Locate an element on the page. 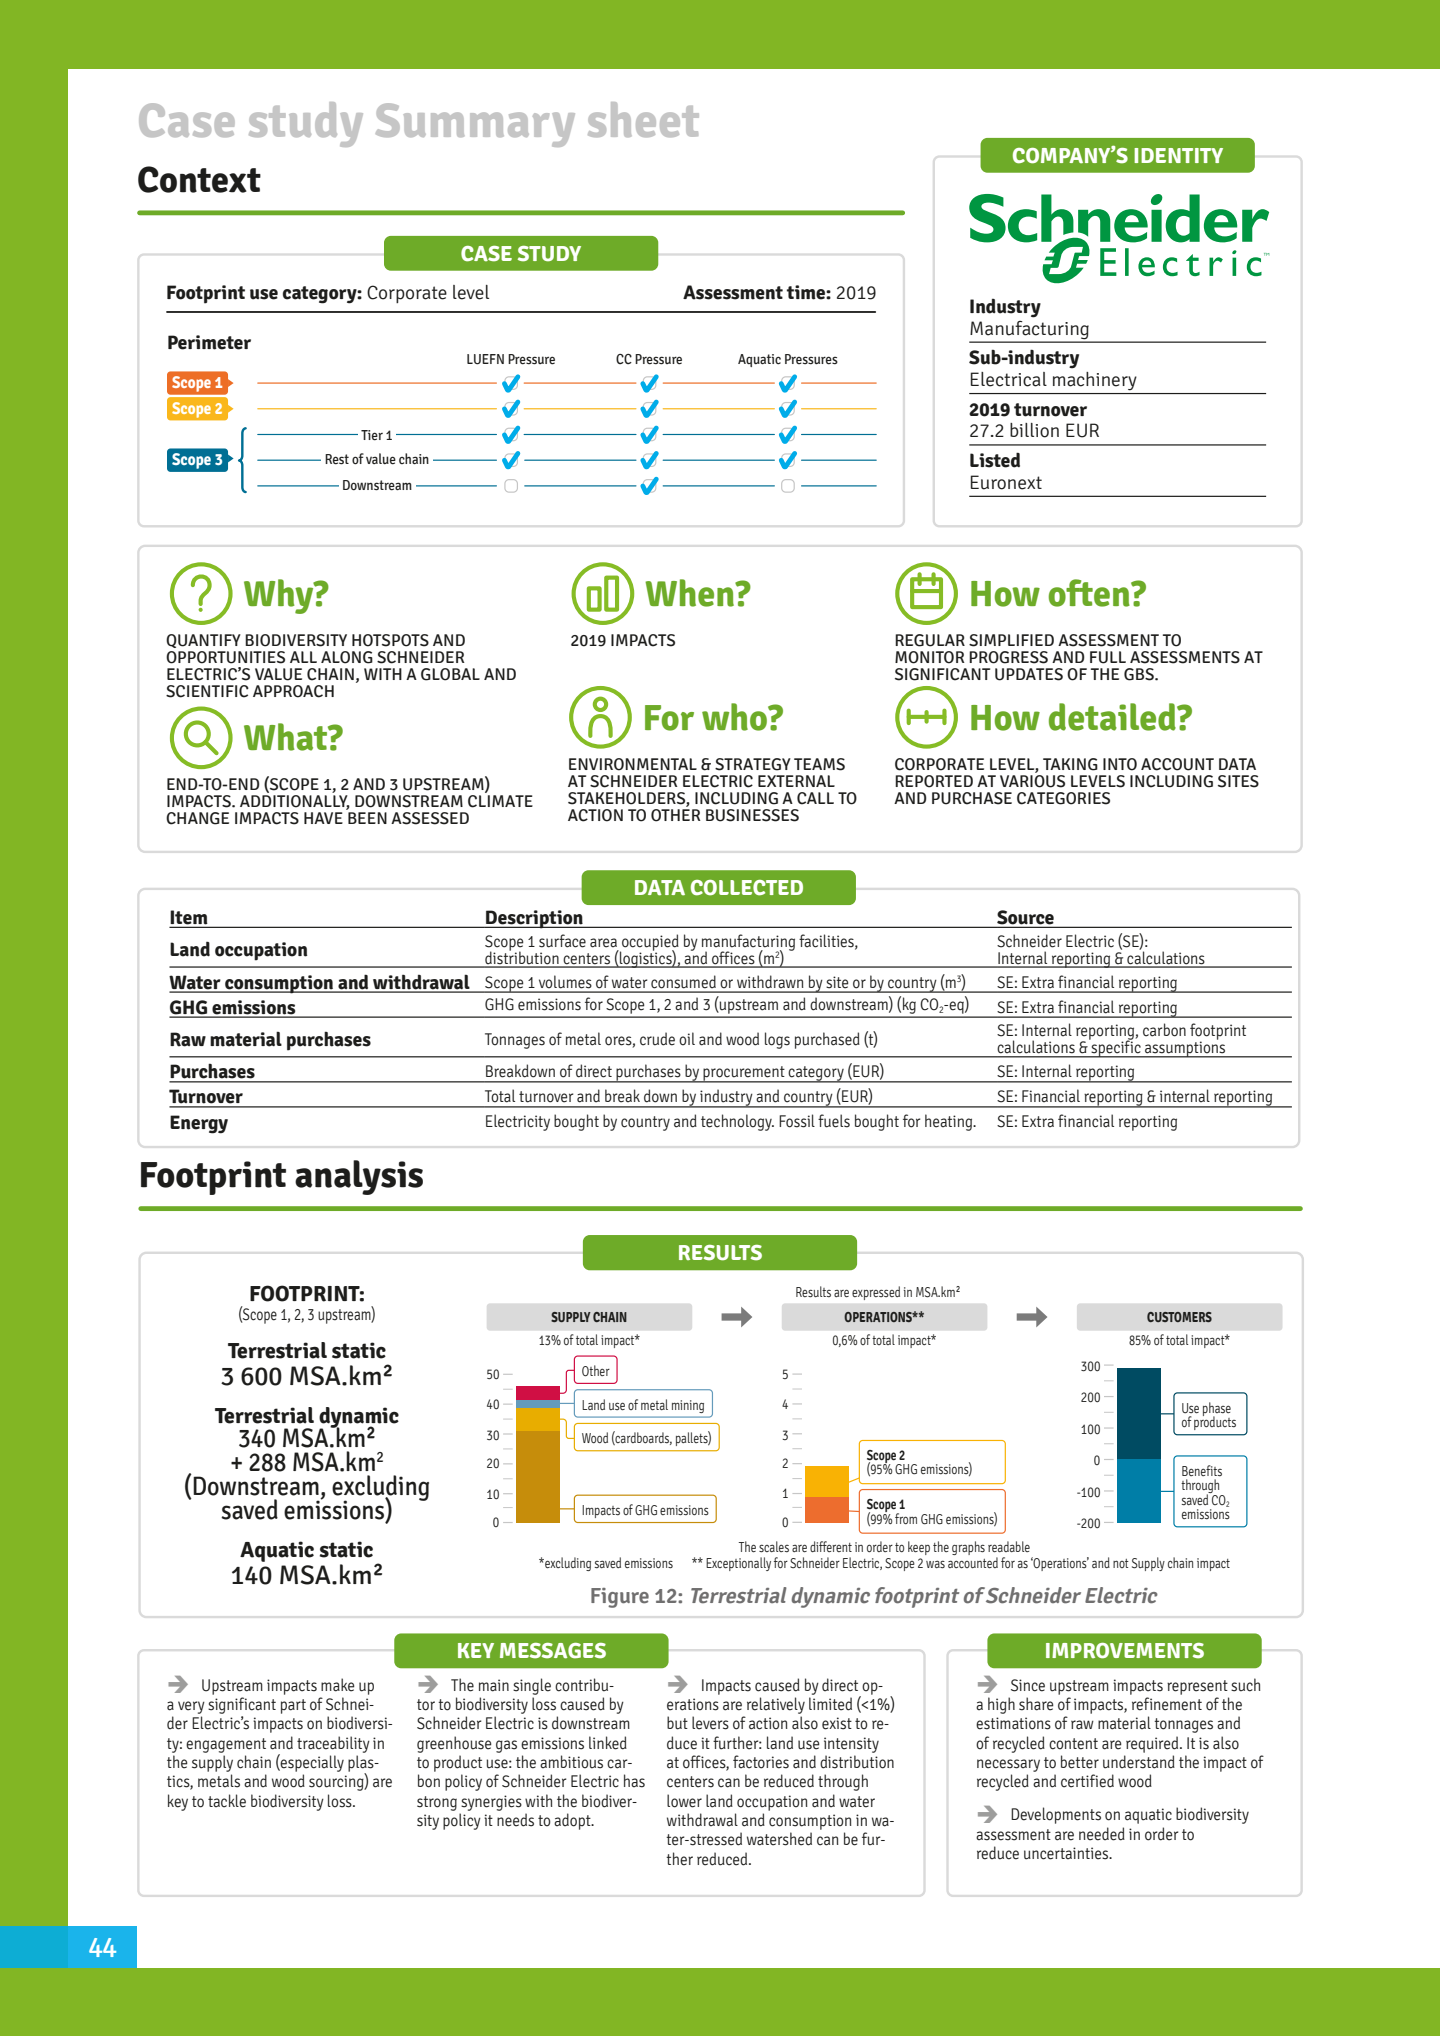 Image resolution: width=1440 pixels, height=2036 pixels. who is located at coordinates (736, 717).
